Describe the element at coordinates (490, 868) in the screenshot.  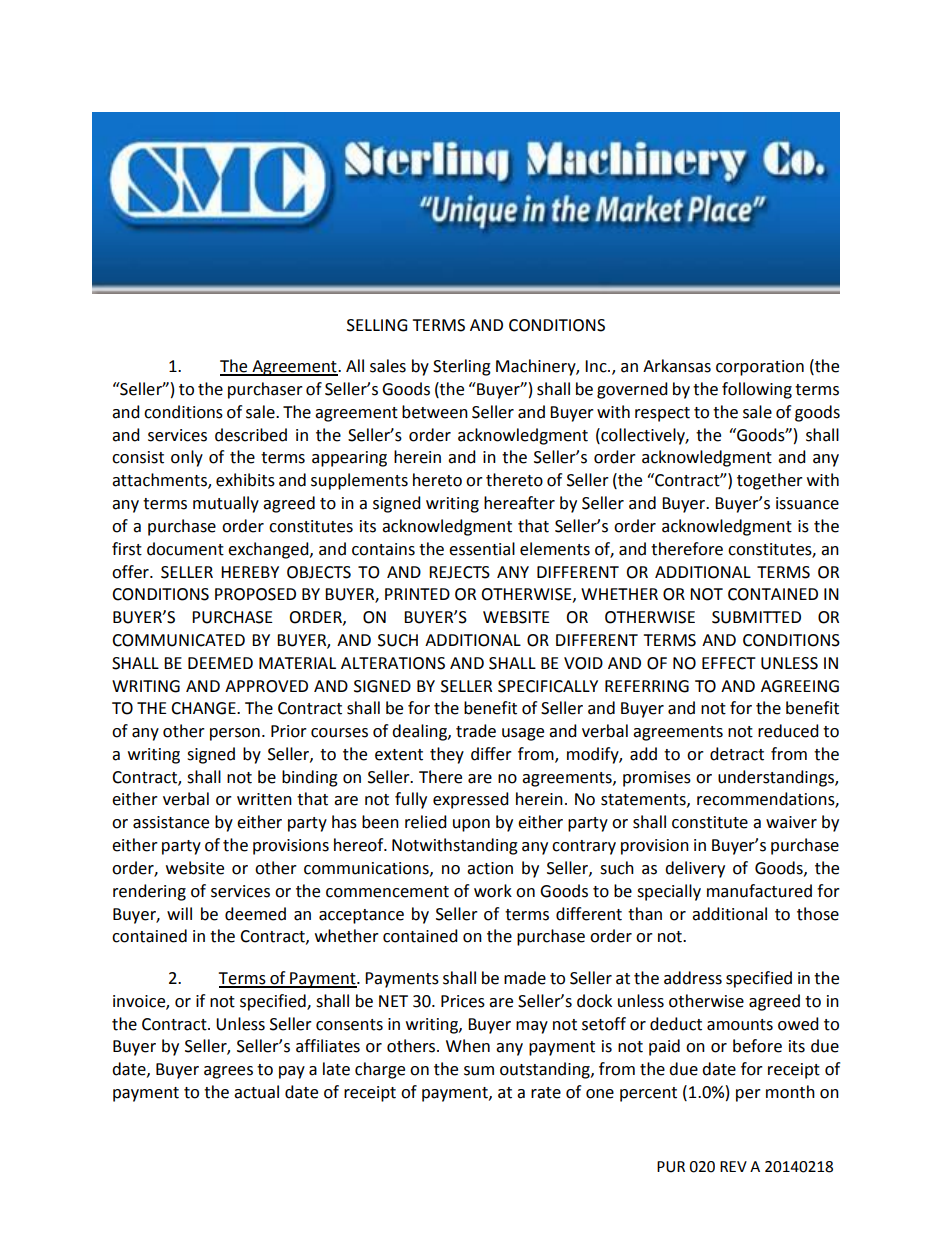
I see `action` at that location.
